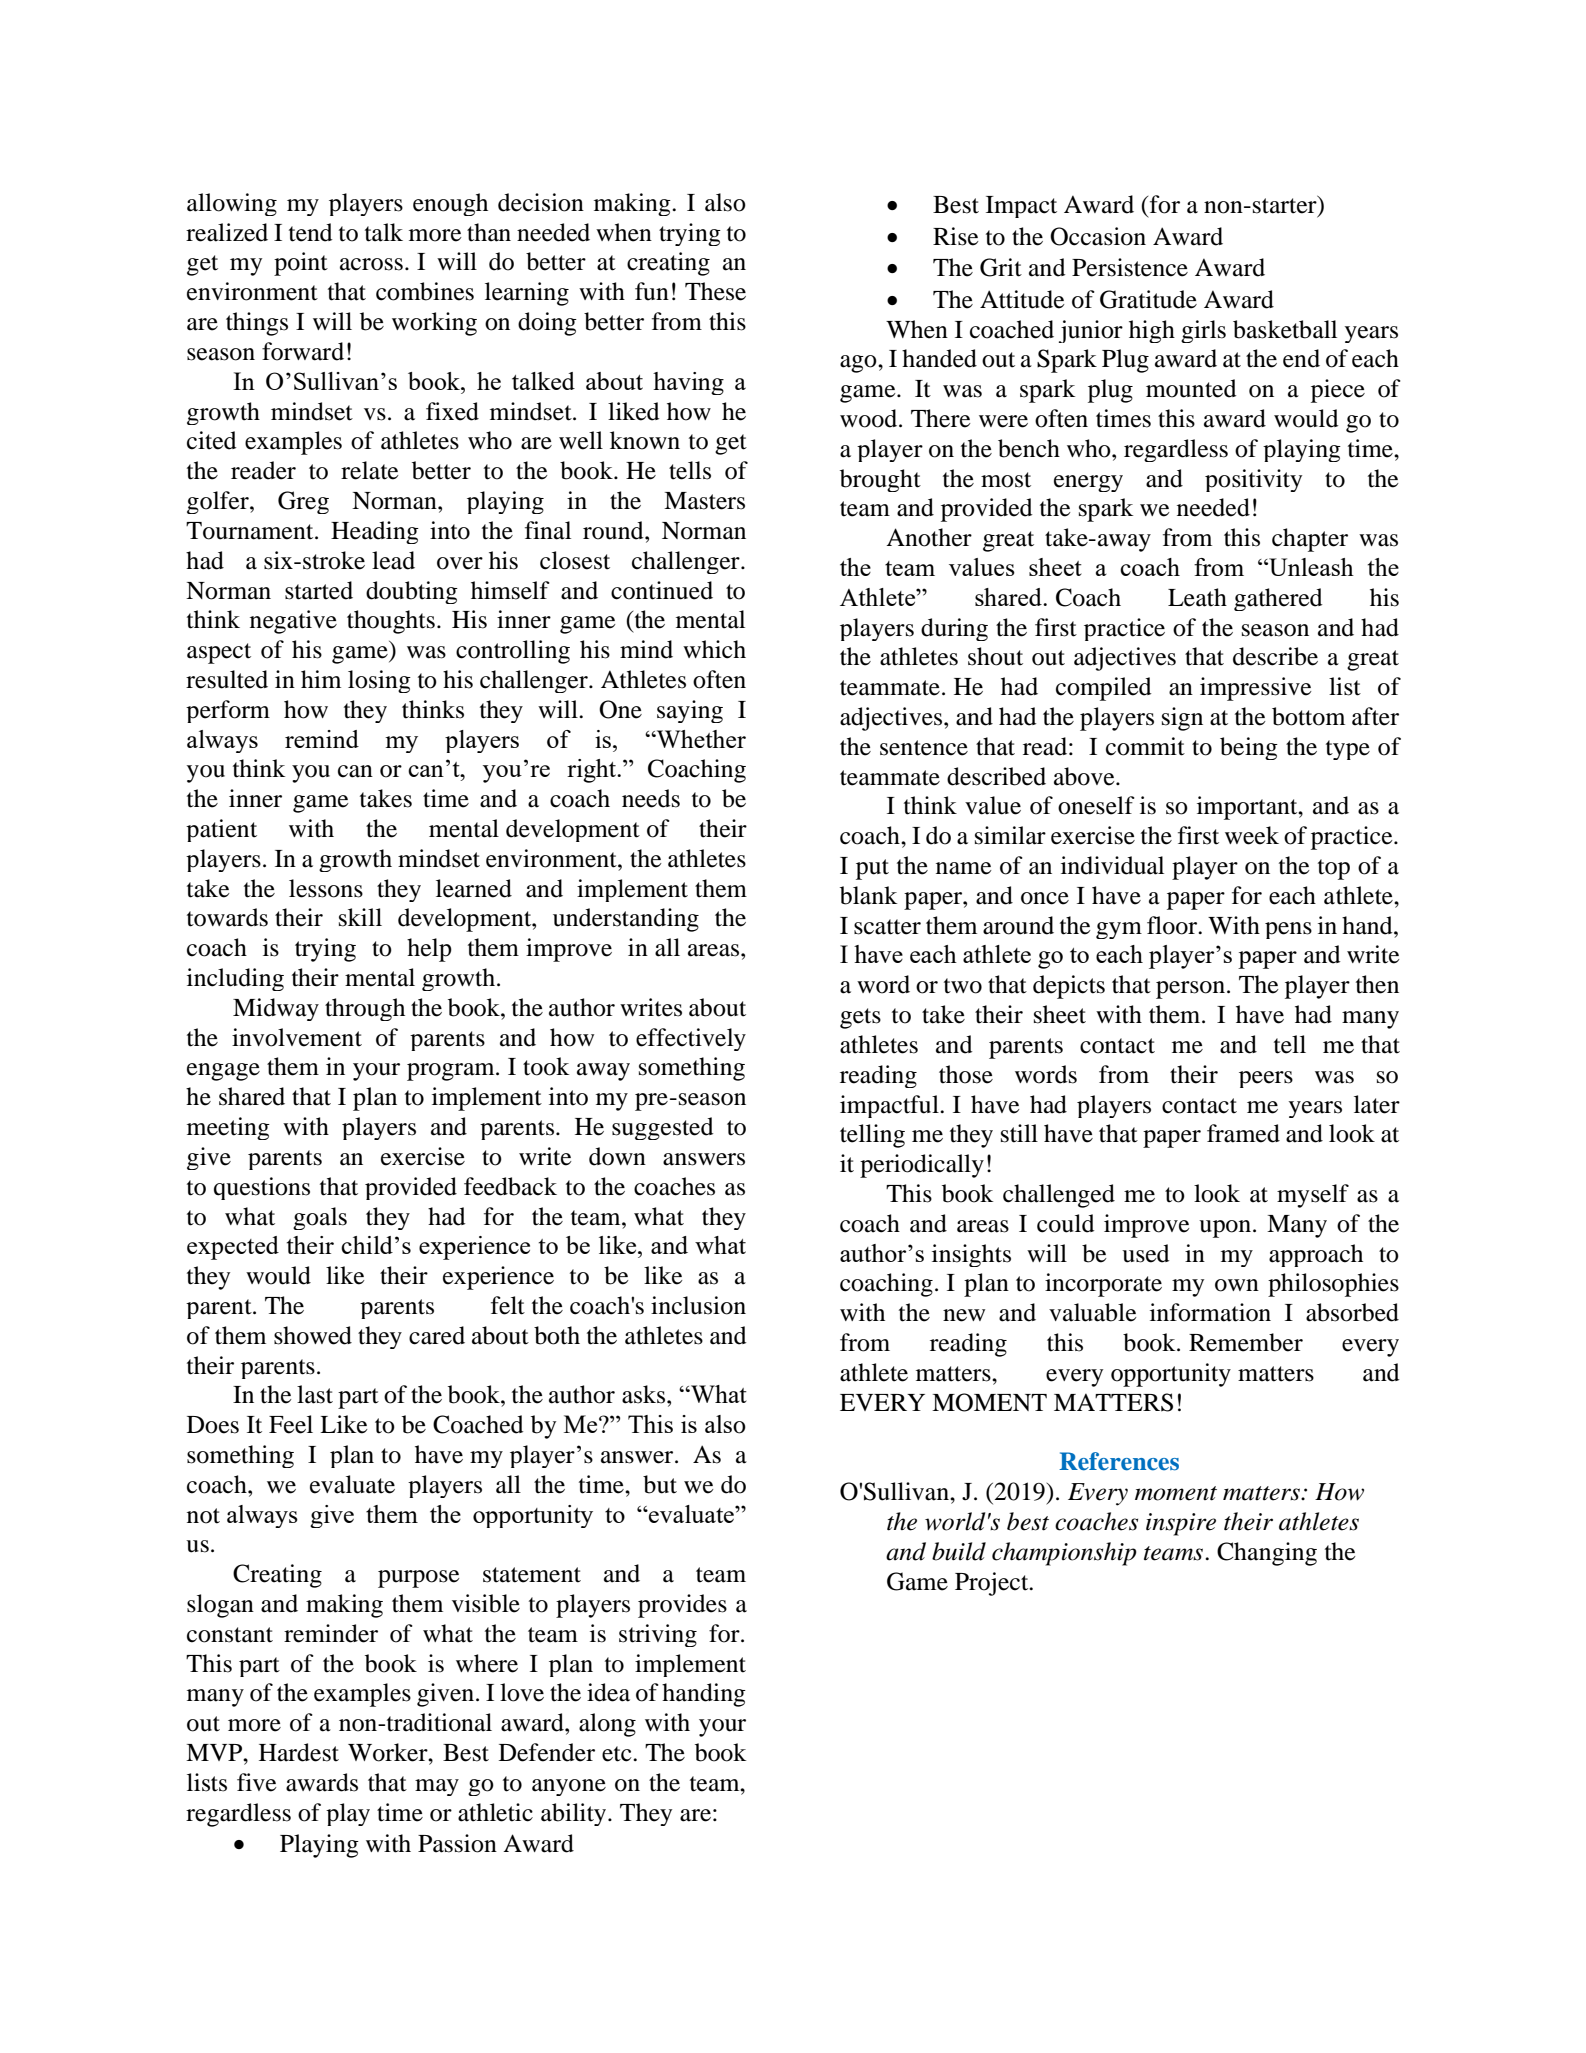  Describe the element at coordinates (1249, 748) in the screenshot. I see `being` at that location.
